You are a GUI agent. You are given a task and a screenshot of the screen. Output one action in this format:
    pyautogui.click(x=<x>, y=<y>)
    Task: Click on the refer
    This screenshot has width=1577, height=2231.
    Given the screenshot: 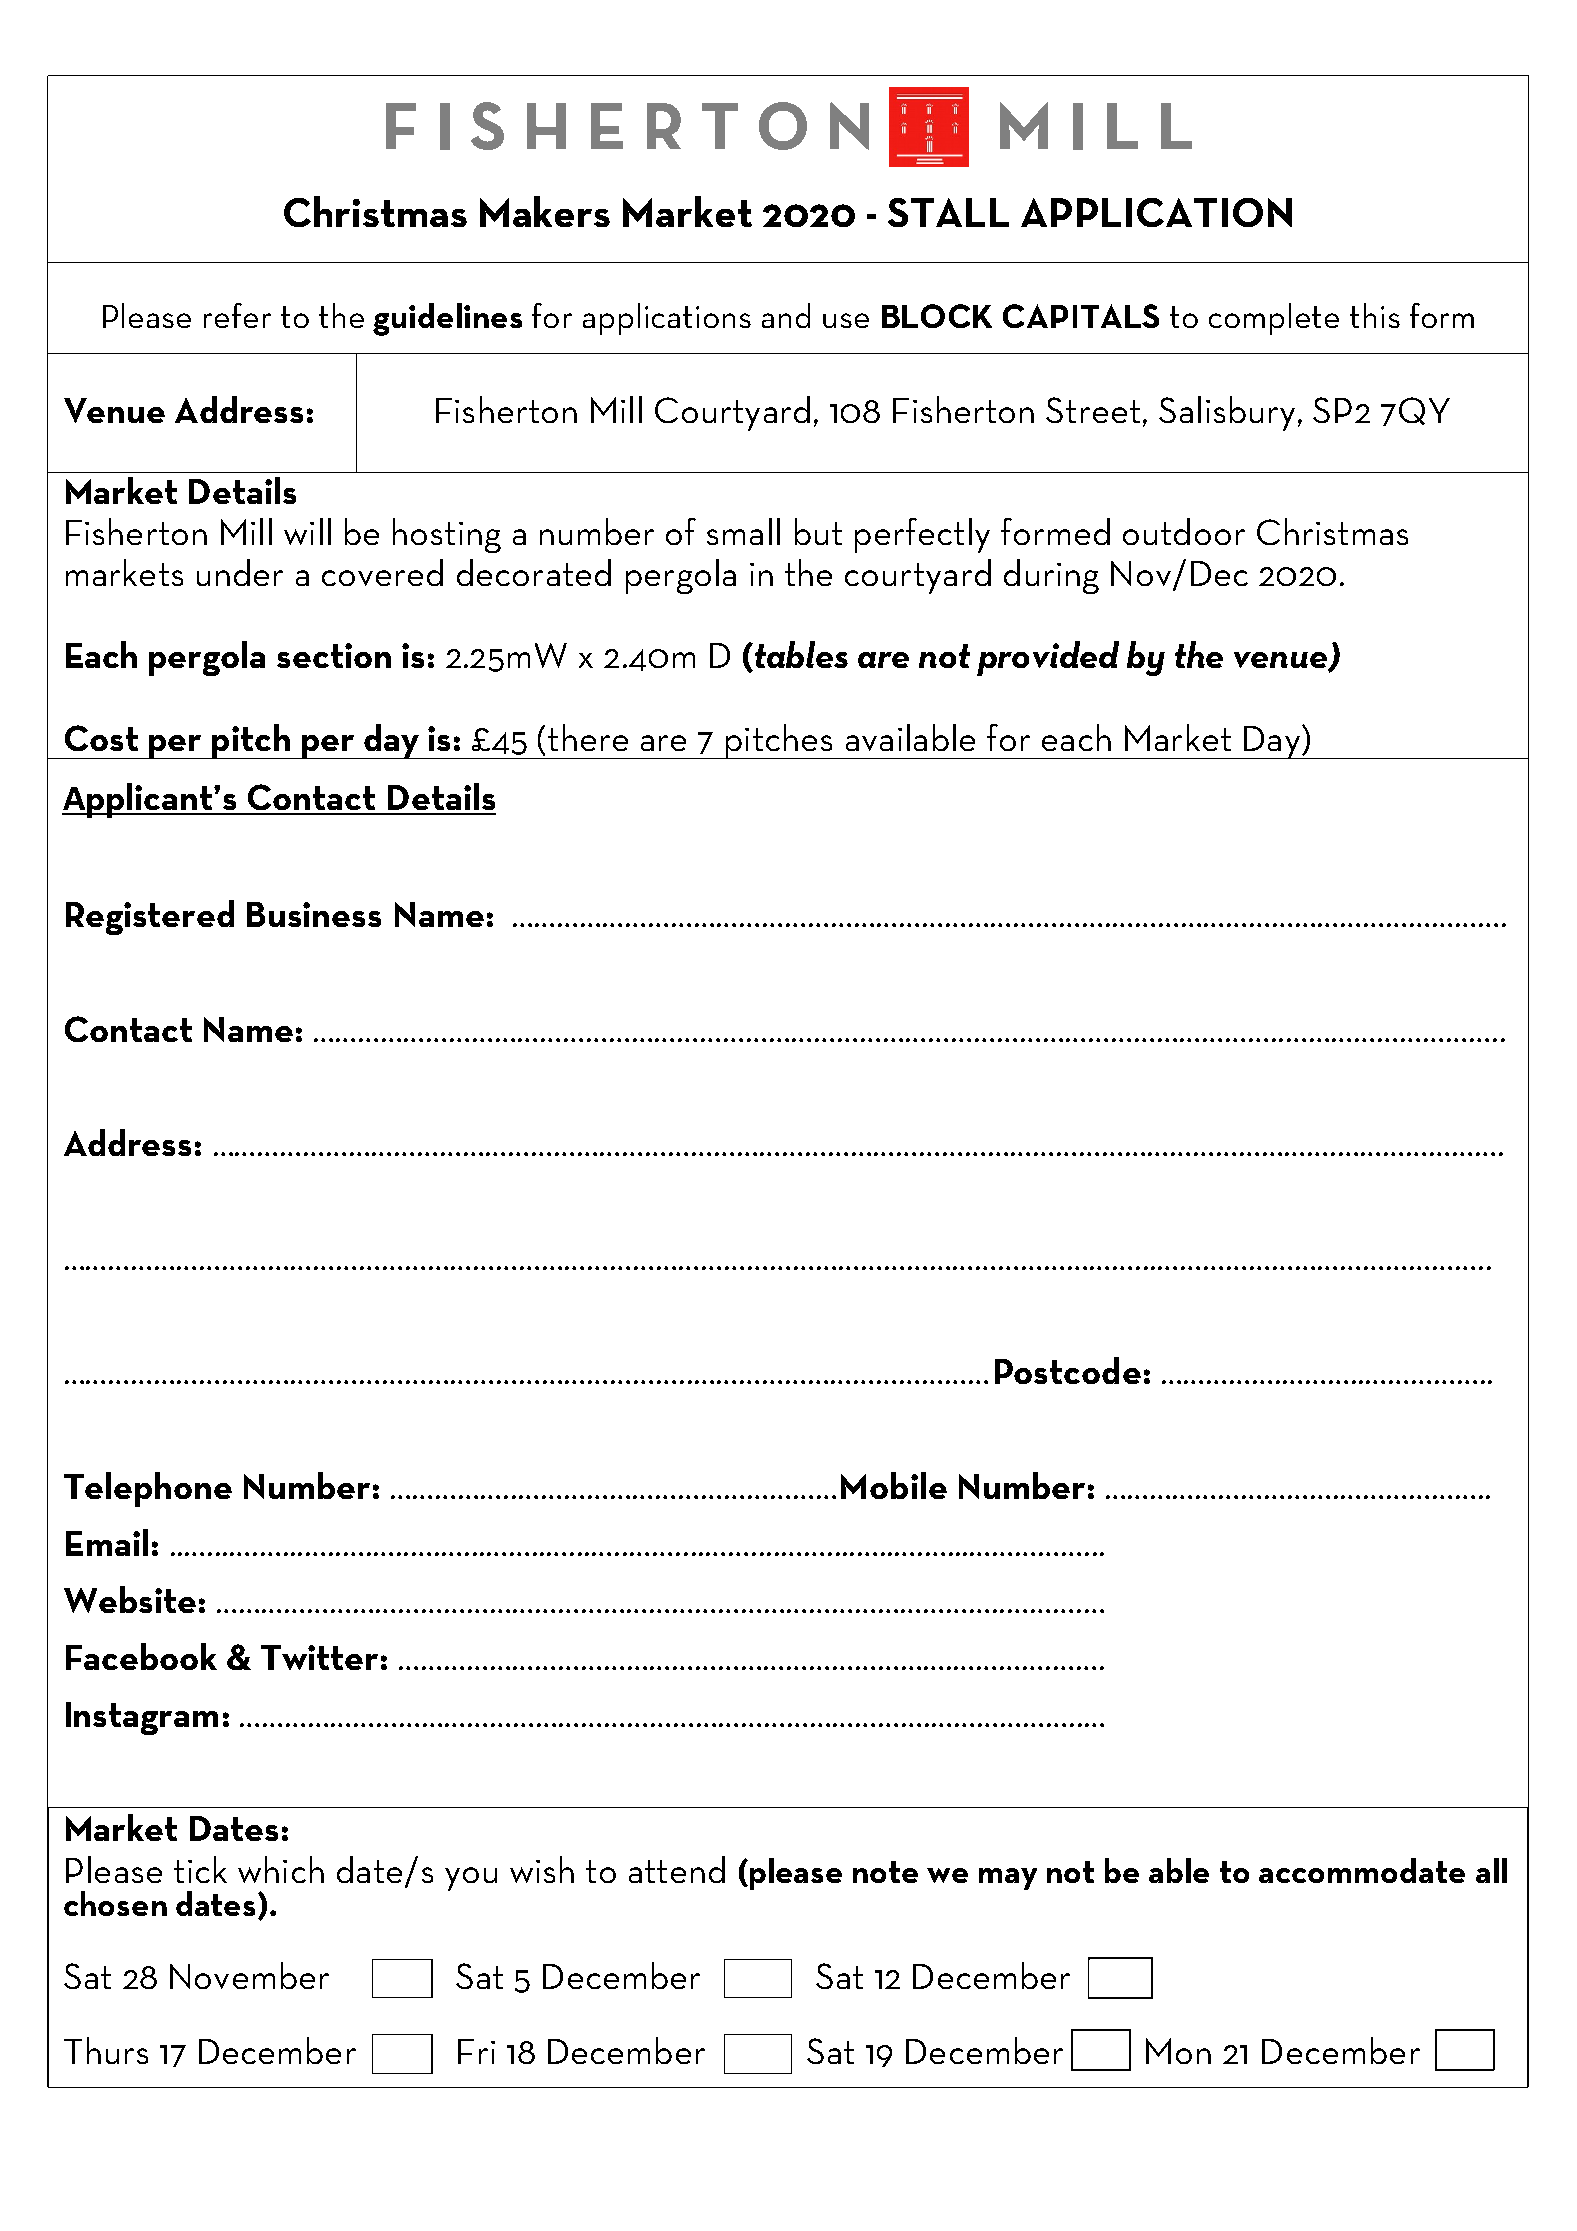 What is the action you would take?
    pyautogui.click(x=237, y=315)
